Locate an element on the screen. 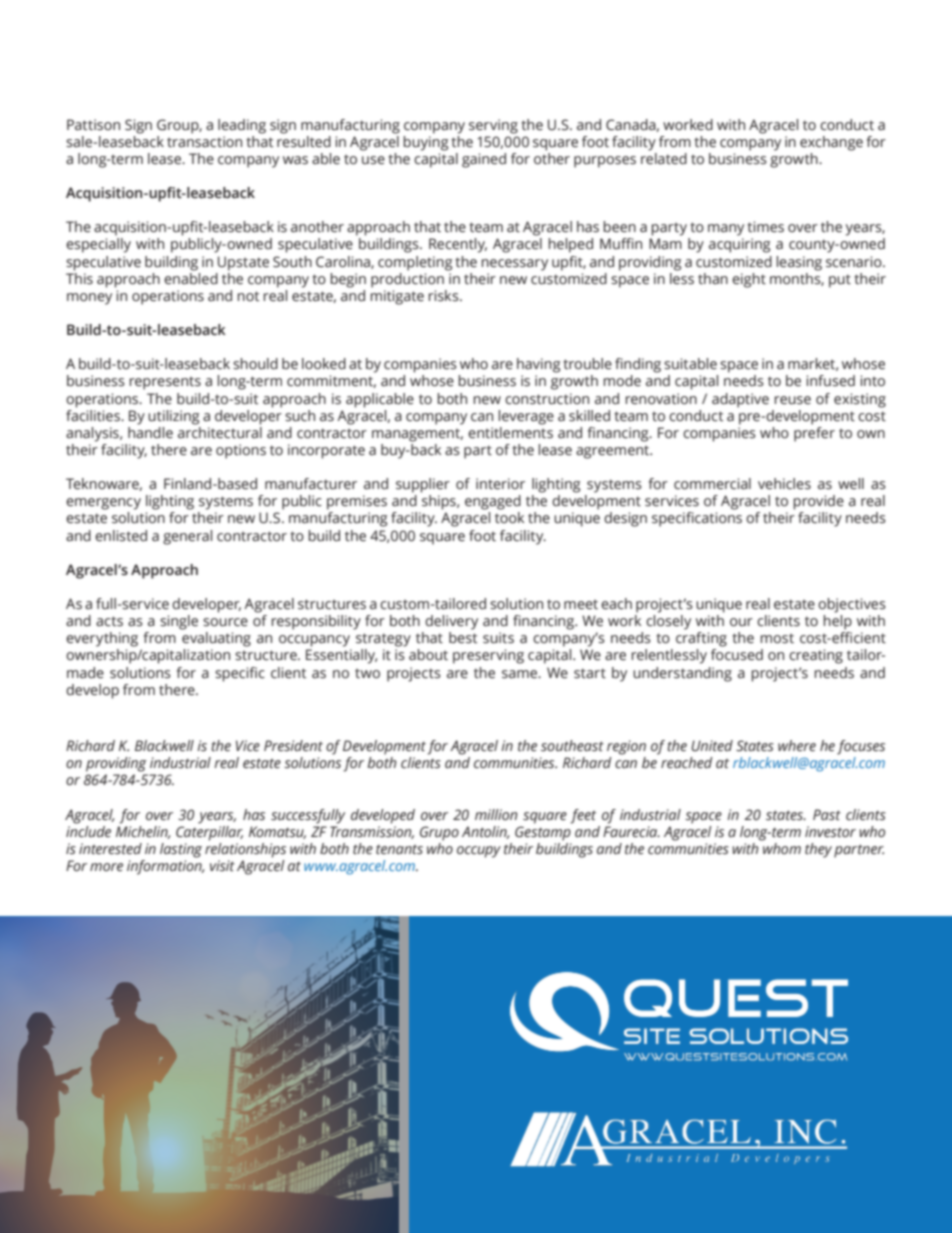 The height and width of the screenshot is (1233, 952). reuse is located at coordinates (792, 400).
